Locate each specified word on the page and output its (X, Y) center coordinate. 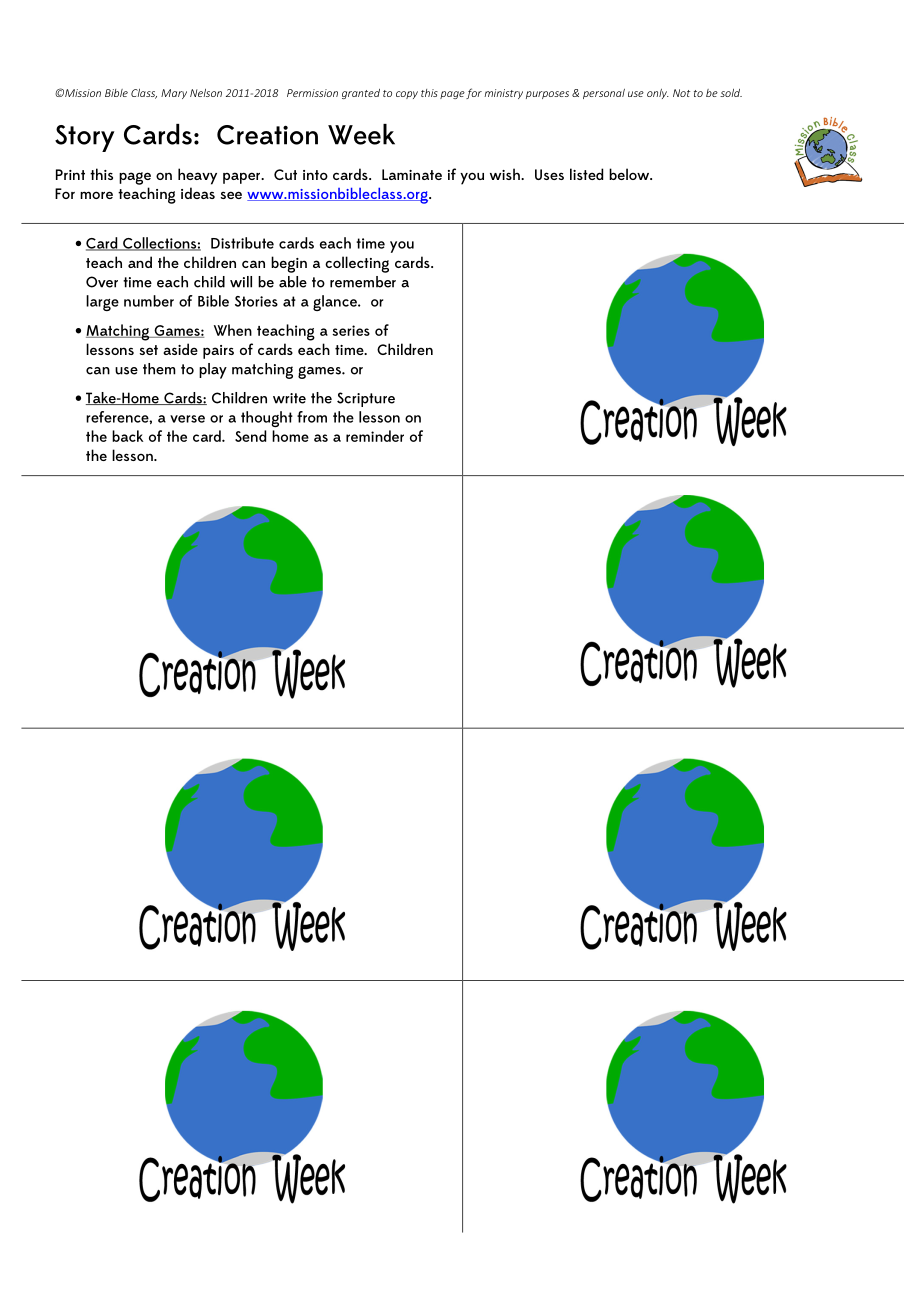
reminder (375, 436)
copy (407, 95)
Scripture (366, 399)
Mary (174, 94)
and (140, 262)
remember (363, 282)
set (148, 350)
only (658, 94)
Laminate (412, 174)
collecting (357, 264)
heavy (197, 176)
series (351, 330)
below (630, 174)
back (127, 436)
